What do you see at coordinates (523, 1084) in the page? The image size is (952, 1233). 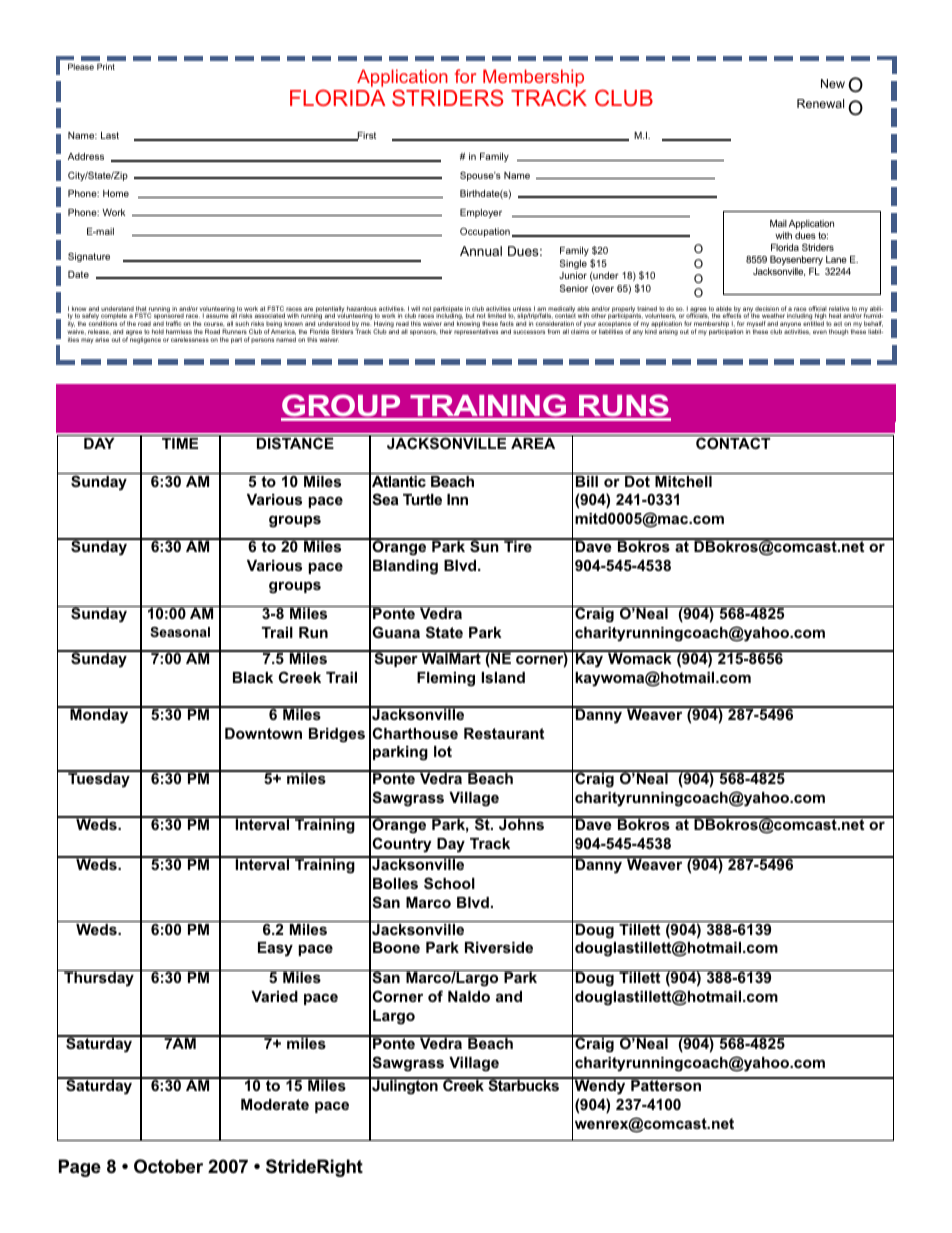 I see `Starbucks` at bounding box center [523, 1084].
